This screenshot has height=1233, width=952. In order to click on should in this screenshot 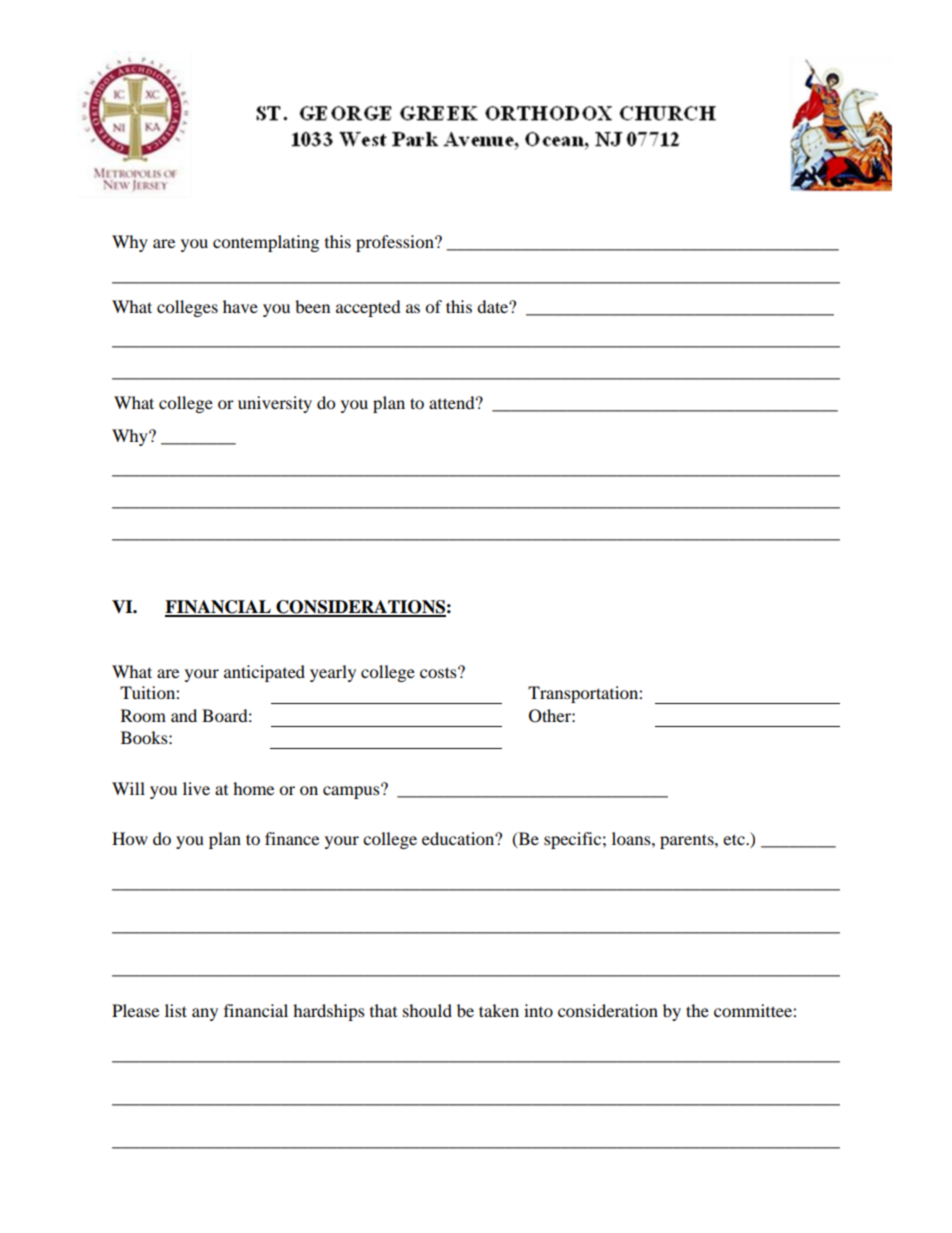, I will do `click(427, 1010)`.
